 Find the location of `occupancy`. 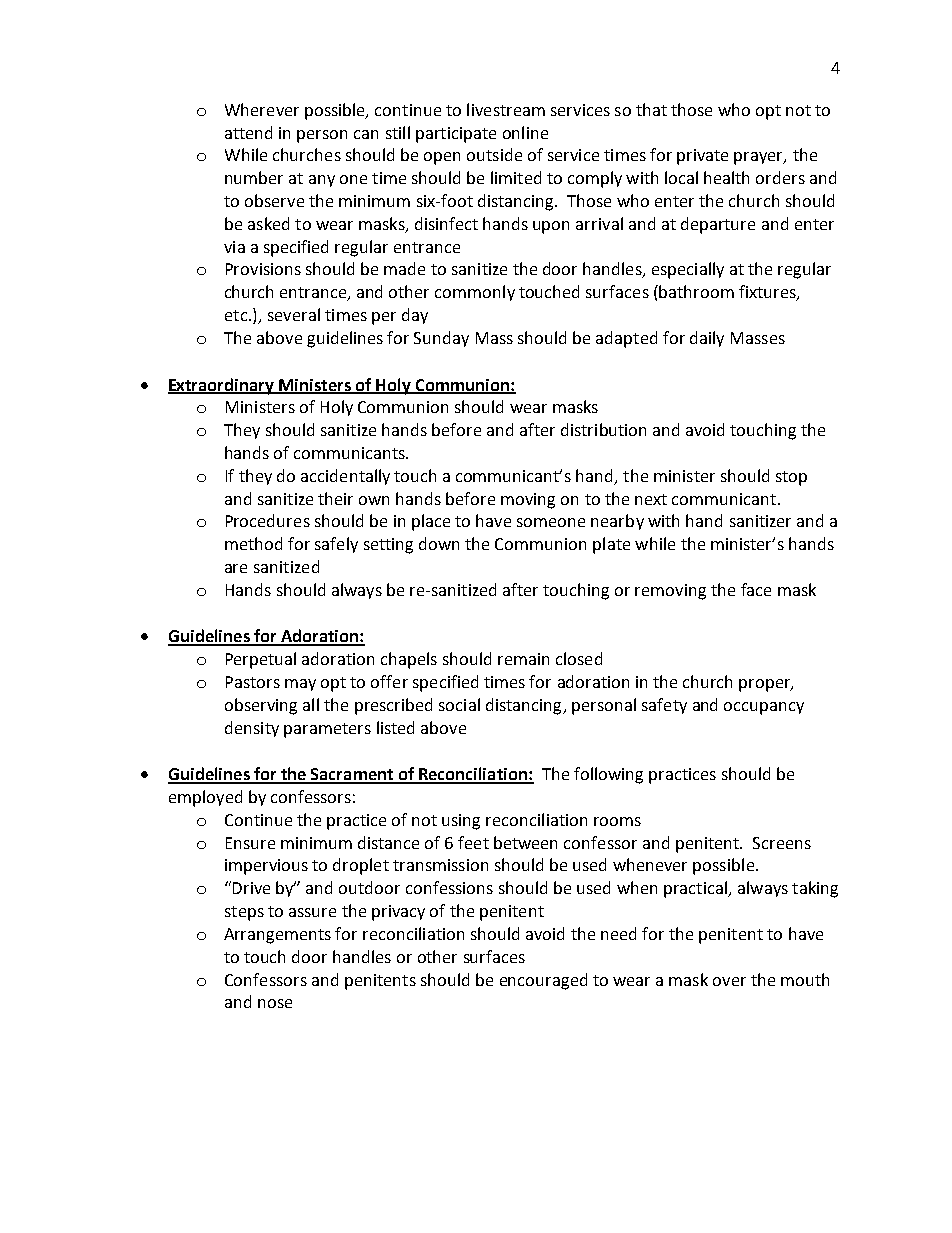

occupancy is located at coordinates (764, 708).
